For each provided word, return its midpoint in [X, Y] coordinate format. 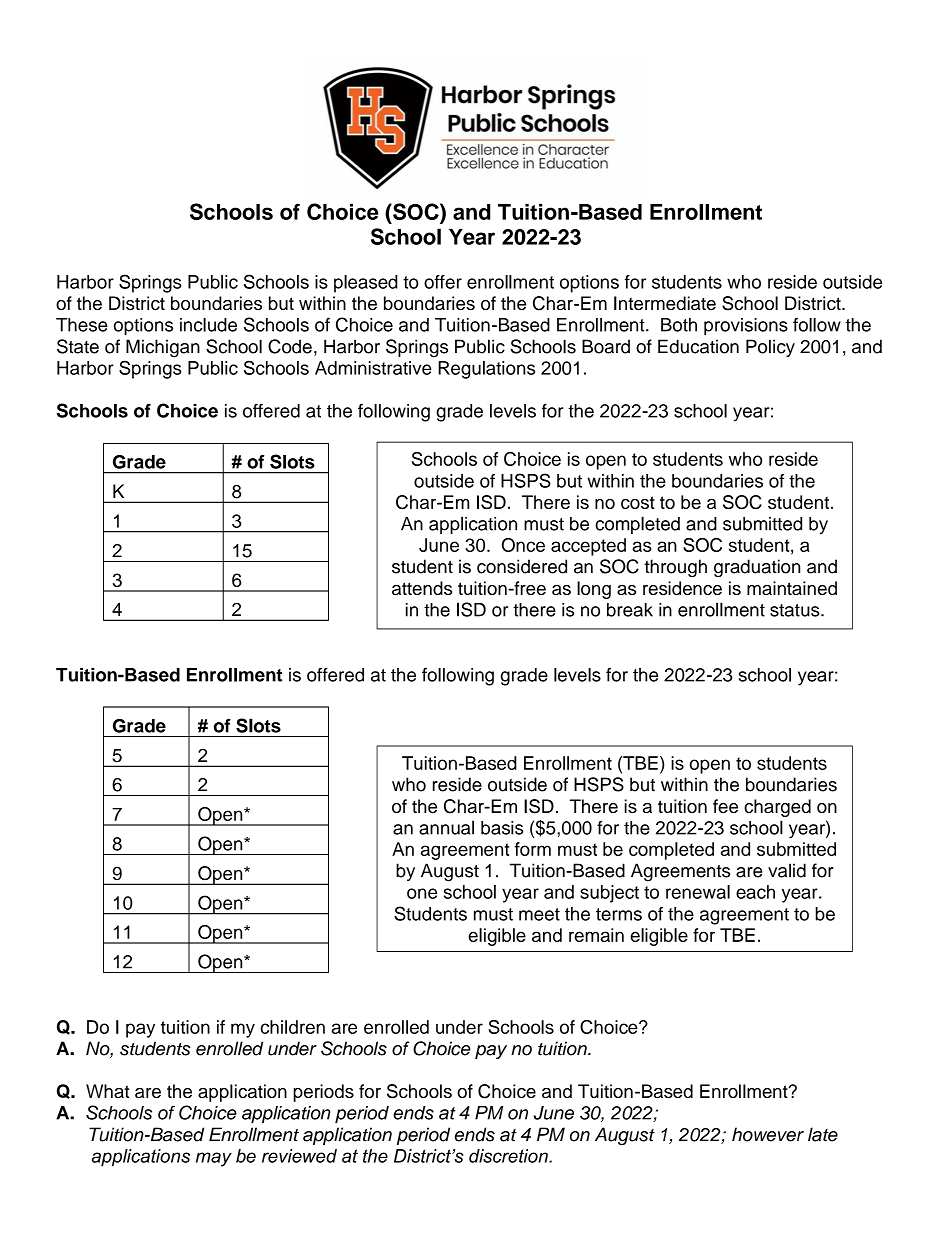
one [422, 893]
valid [787, 870]
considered [522, 566]
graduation [757, 568]
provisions [746, 327]
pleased [366, 284]
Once [523, 545]
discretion [509, 1156]
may [214, 1159]
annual [446, 827]
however [768, 1134]
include [208, 325]
